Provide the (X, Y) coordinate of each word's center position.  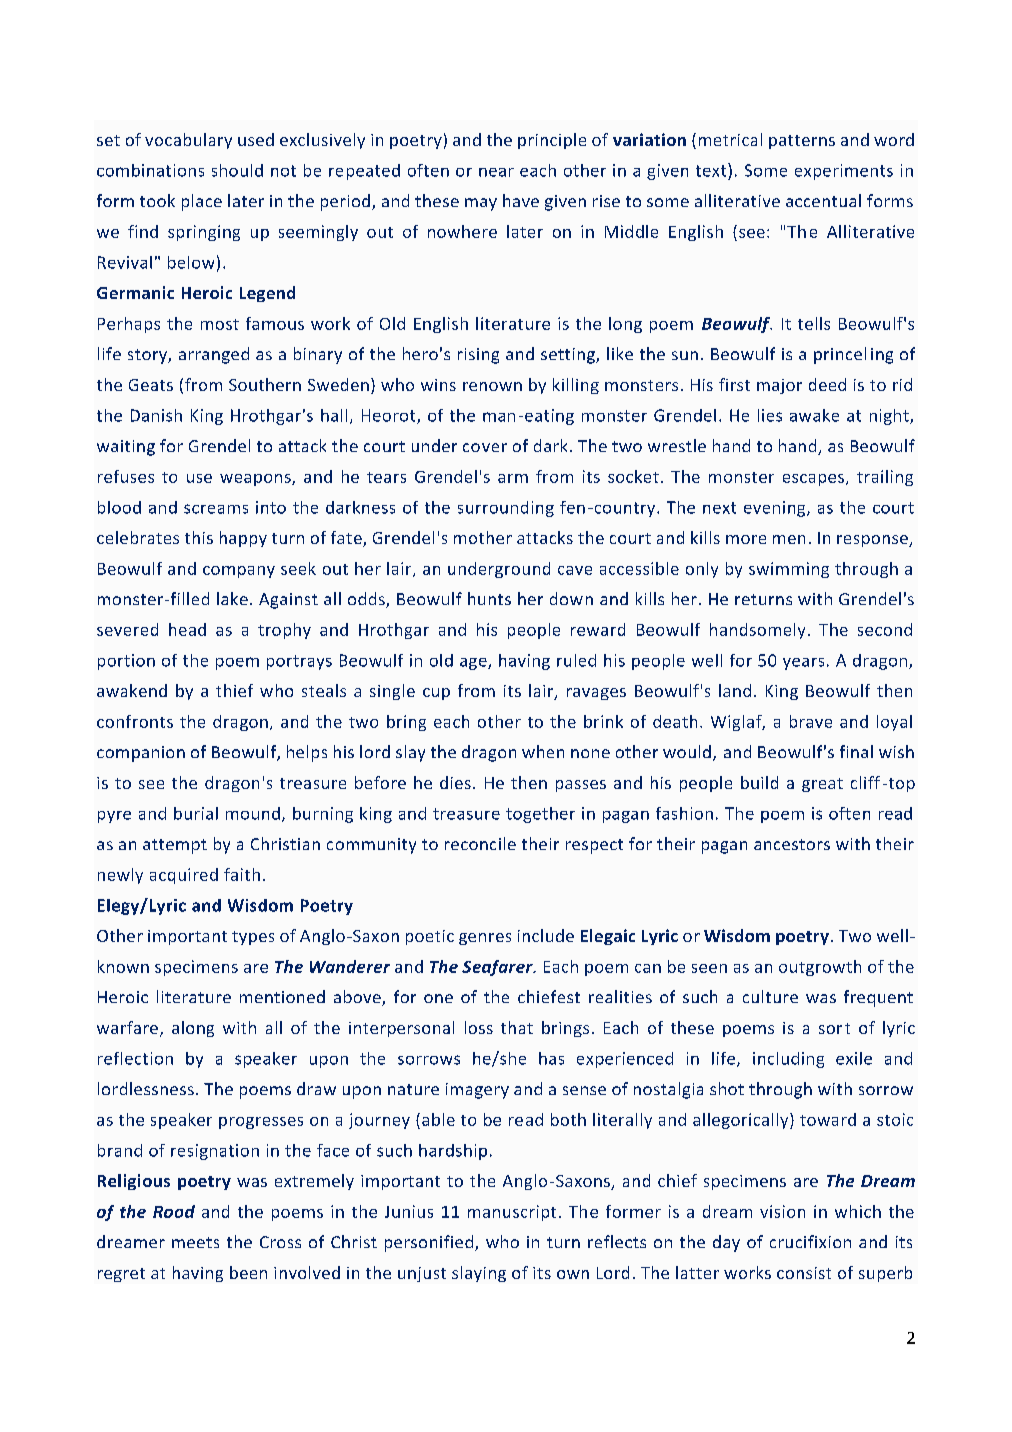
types (253, 938)
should (237, 170)
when (543, 751)
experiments (844, 172)
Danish (156, 415)
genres (485, 939)
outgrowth (820, 968)
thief (234, 690)
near (496, 172)
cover (485, 447)
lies (770, 415)
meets (195, 1242)
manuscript (512, 1213)
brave (811, 721)
